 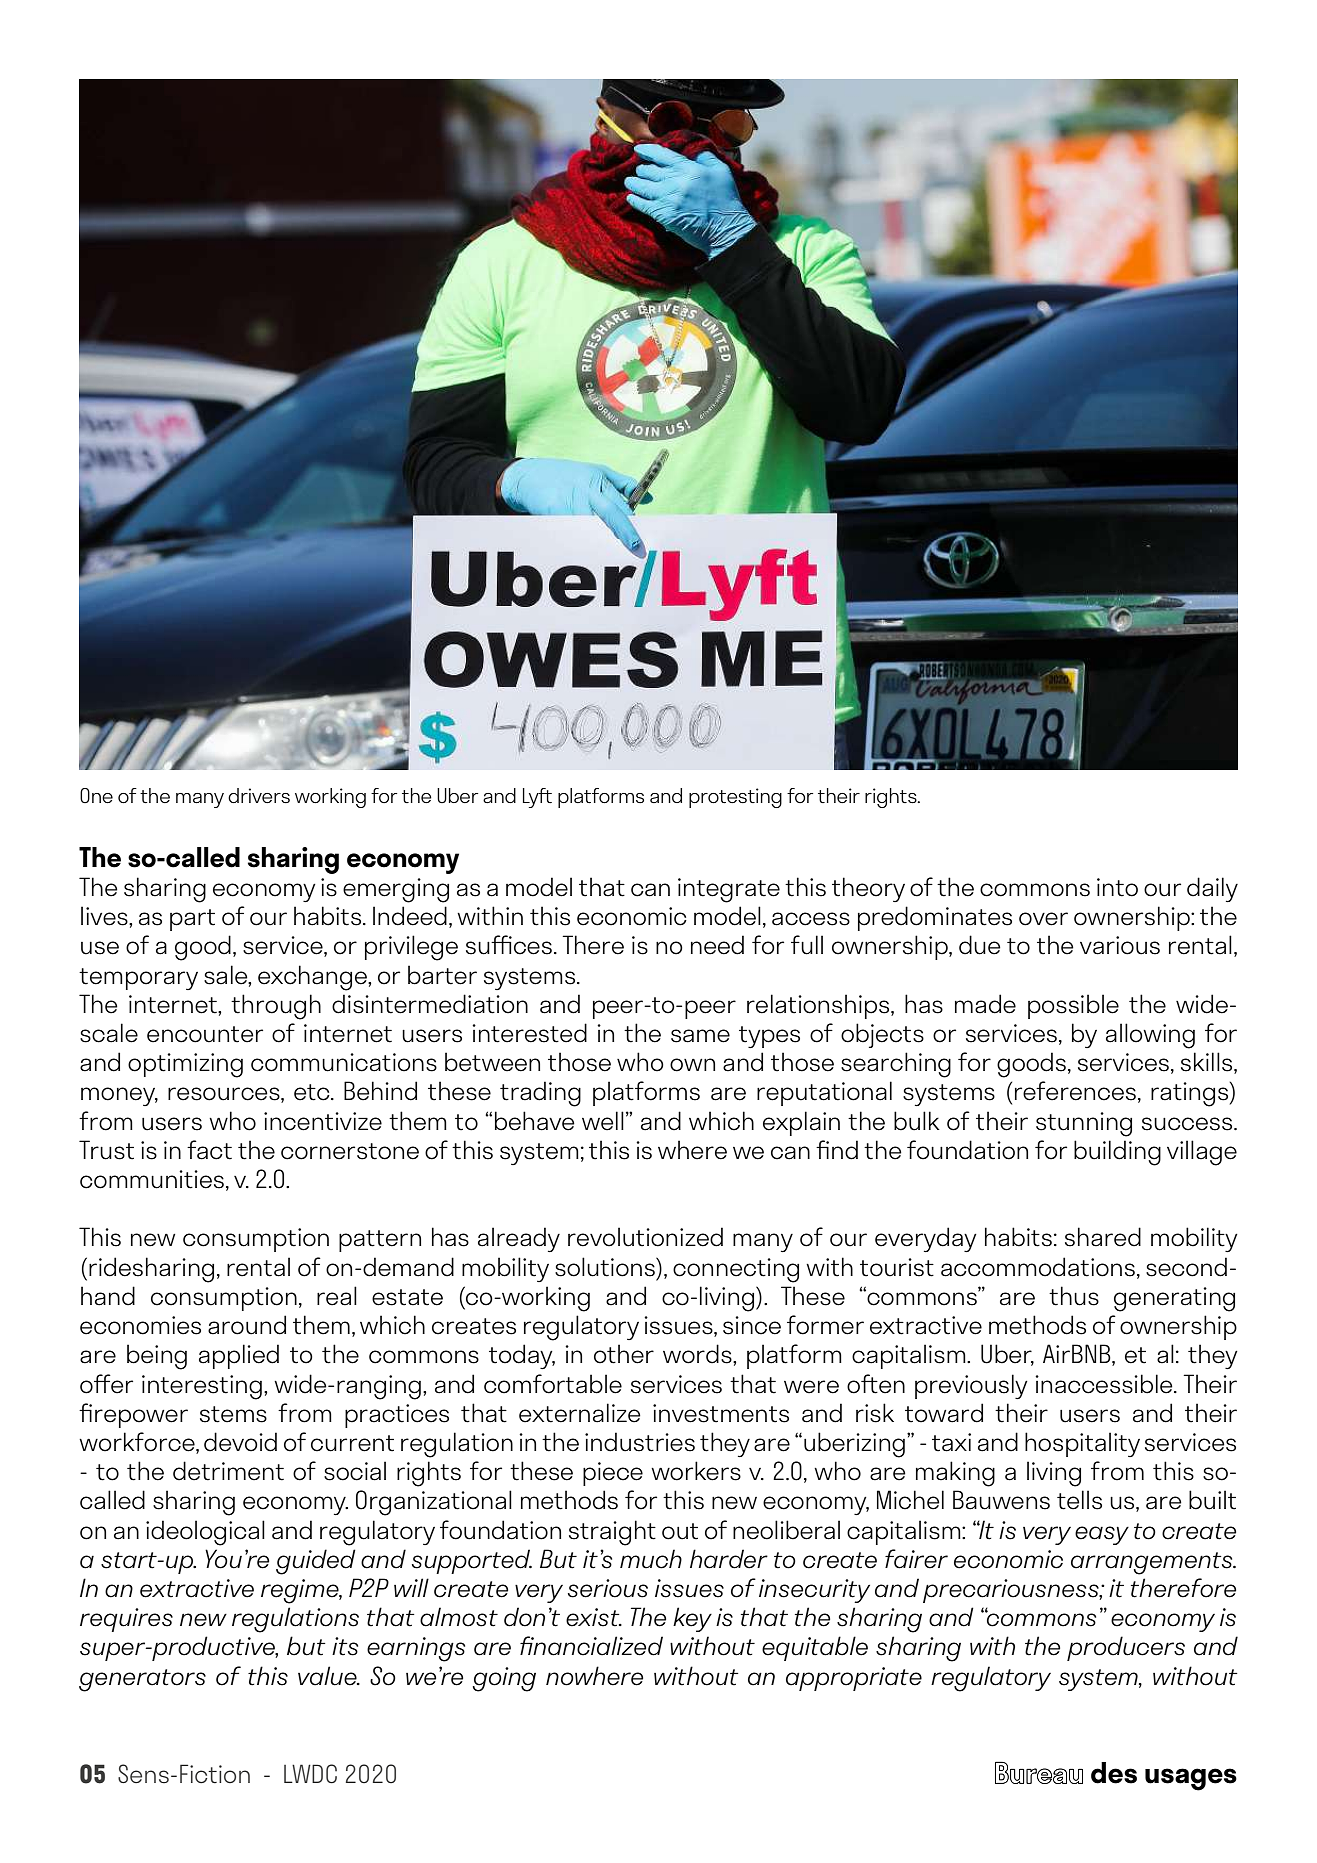 What do you see at coordinates (504, 1679) in the document?
I see `going` at bounding box center [504, 1679].
